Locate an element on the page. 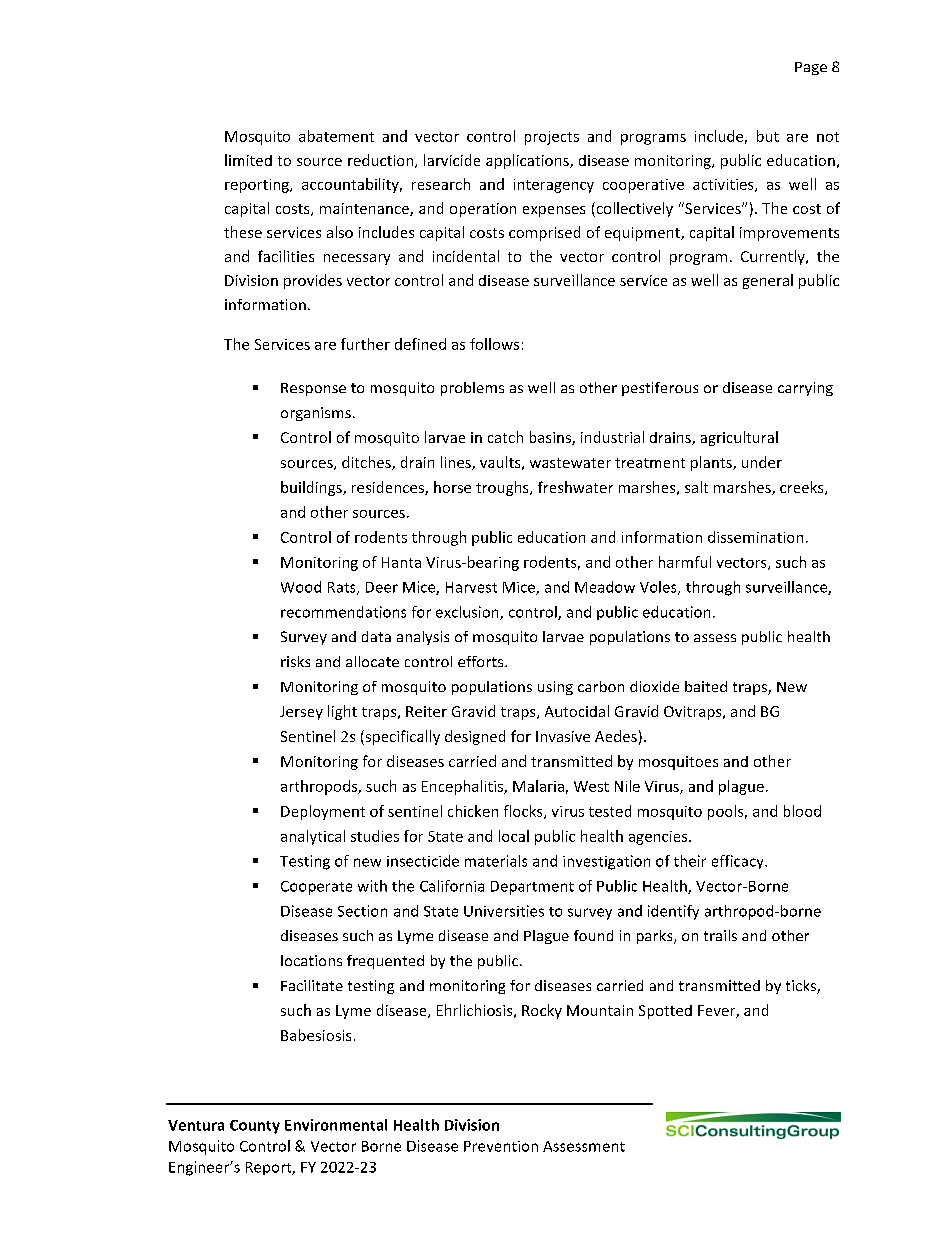 This page has width=952, height=1233. limited is located at coordinates (248, 160).
